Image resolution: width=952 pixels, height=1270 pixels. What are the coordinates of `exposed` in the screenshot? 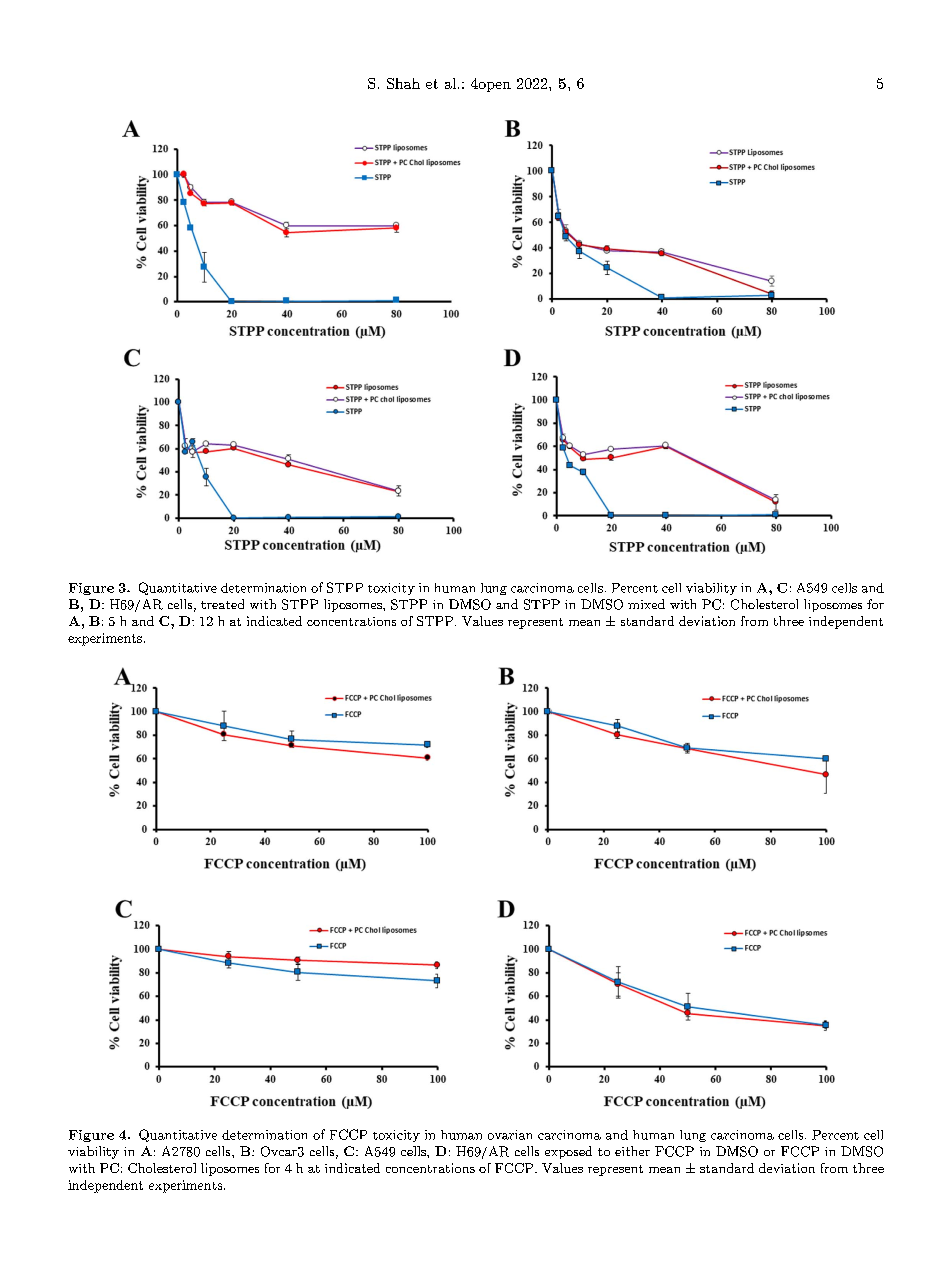 It's located at (568, 1152).
